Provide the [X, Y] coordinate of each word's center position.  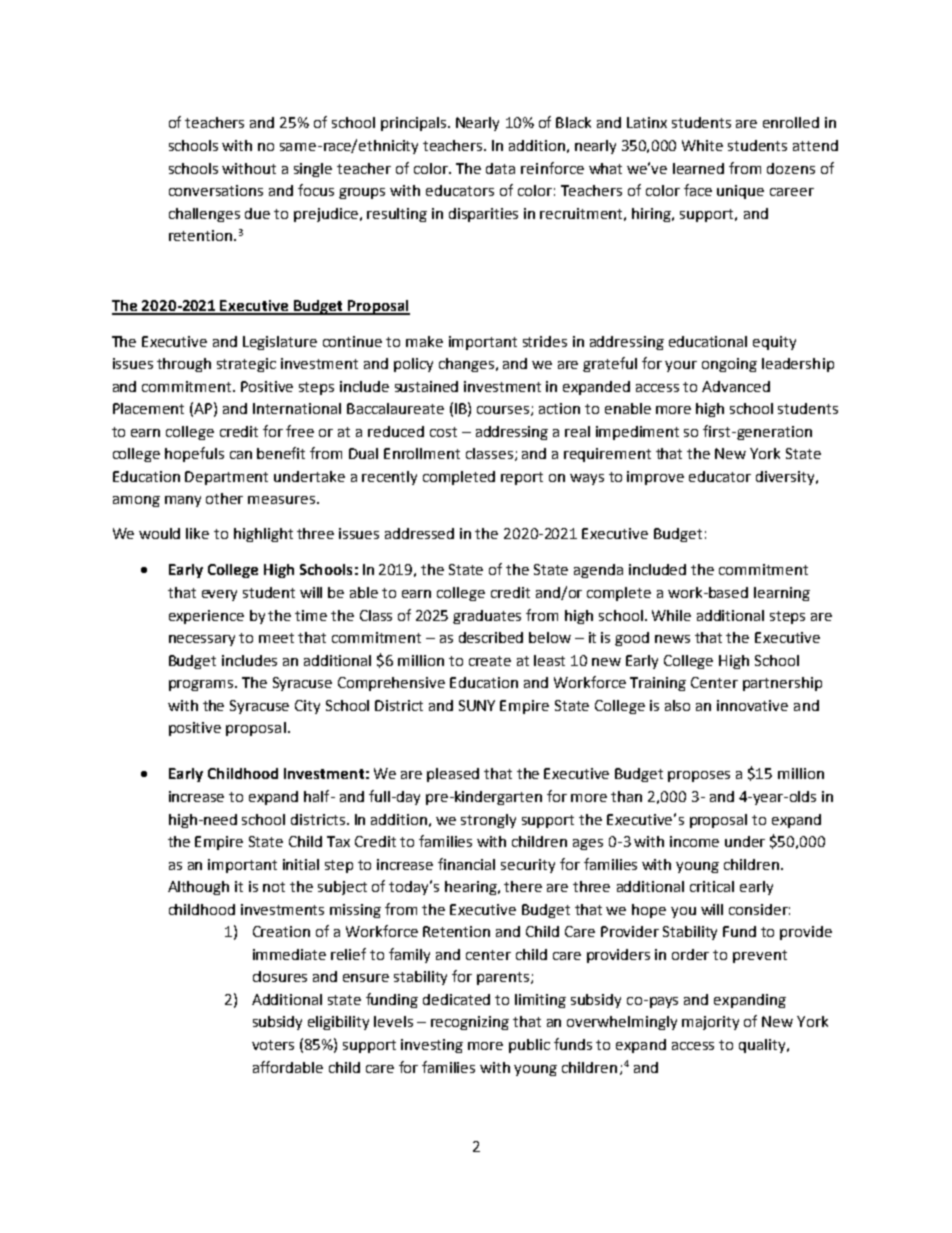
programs [202, 685]
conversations [216, 190]
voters [273, 1045]
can [241, 455]
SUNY [477, 705]
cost [443, 432]
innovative [752, 705]
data [500, 168]
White [702, 145]
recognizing [470, 1023]
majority [710, 1023]
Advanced [736, 386]
